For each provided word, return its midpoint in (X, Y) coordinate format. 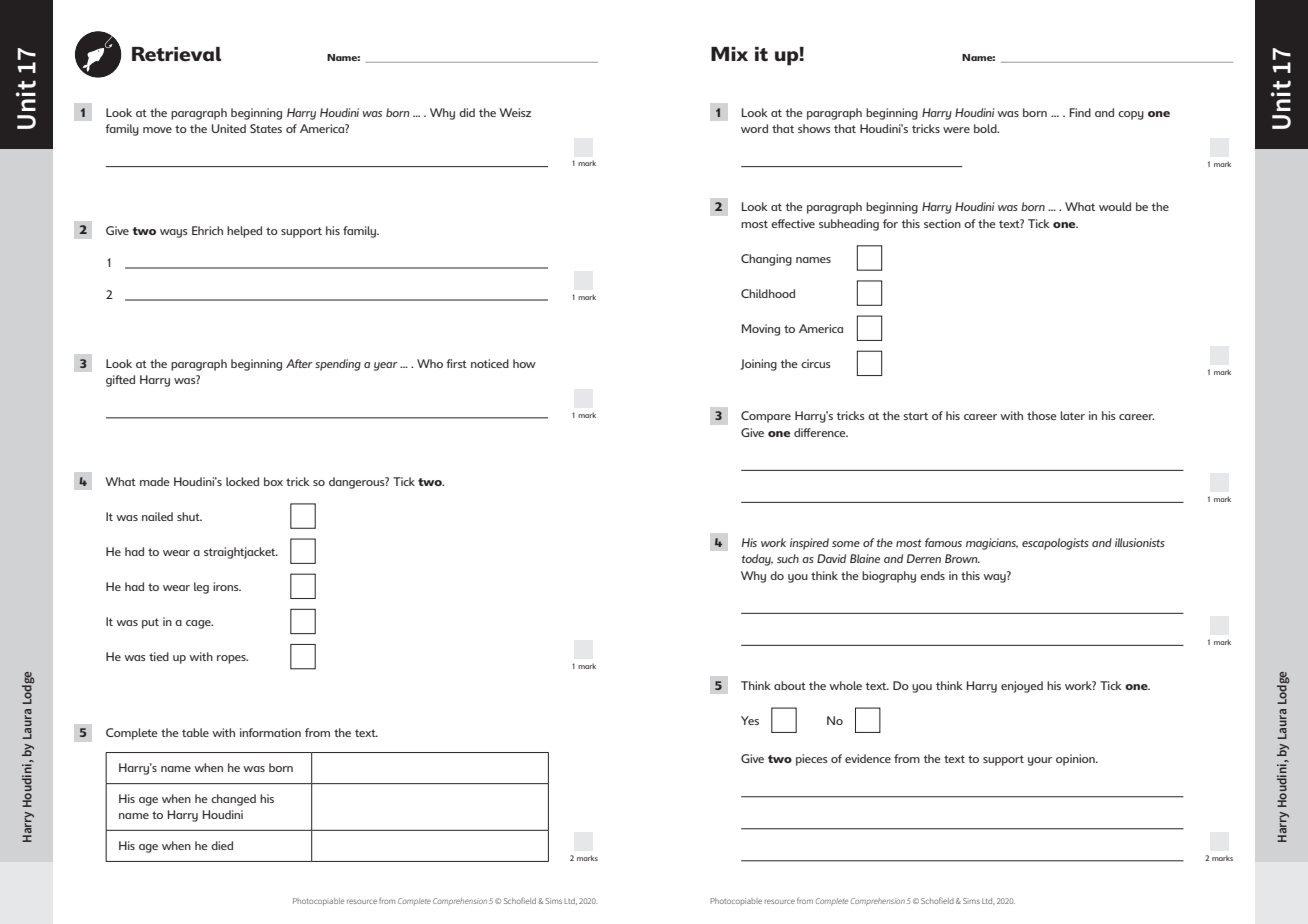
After (299, 363)
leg (201, 588)
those (1042, 415)
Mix (729, 54)
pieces (812, 760)
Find (1080, 112)
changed (233, 800)
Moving (761, 330)
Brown (962, 558)
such (788, 558)
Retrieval (176, 54)
